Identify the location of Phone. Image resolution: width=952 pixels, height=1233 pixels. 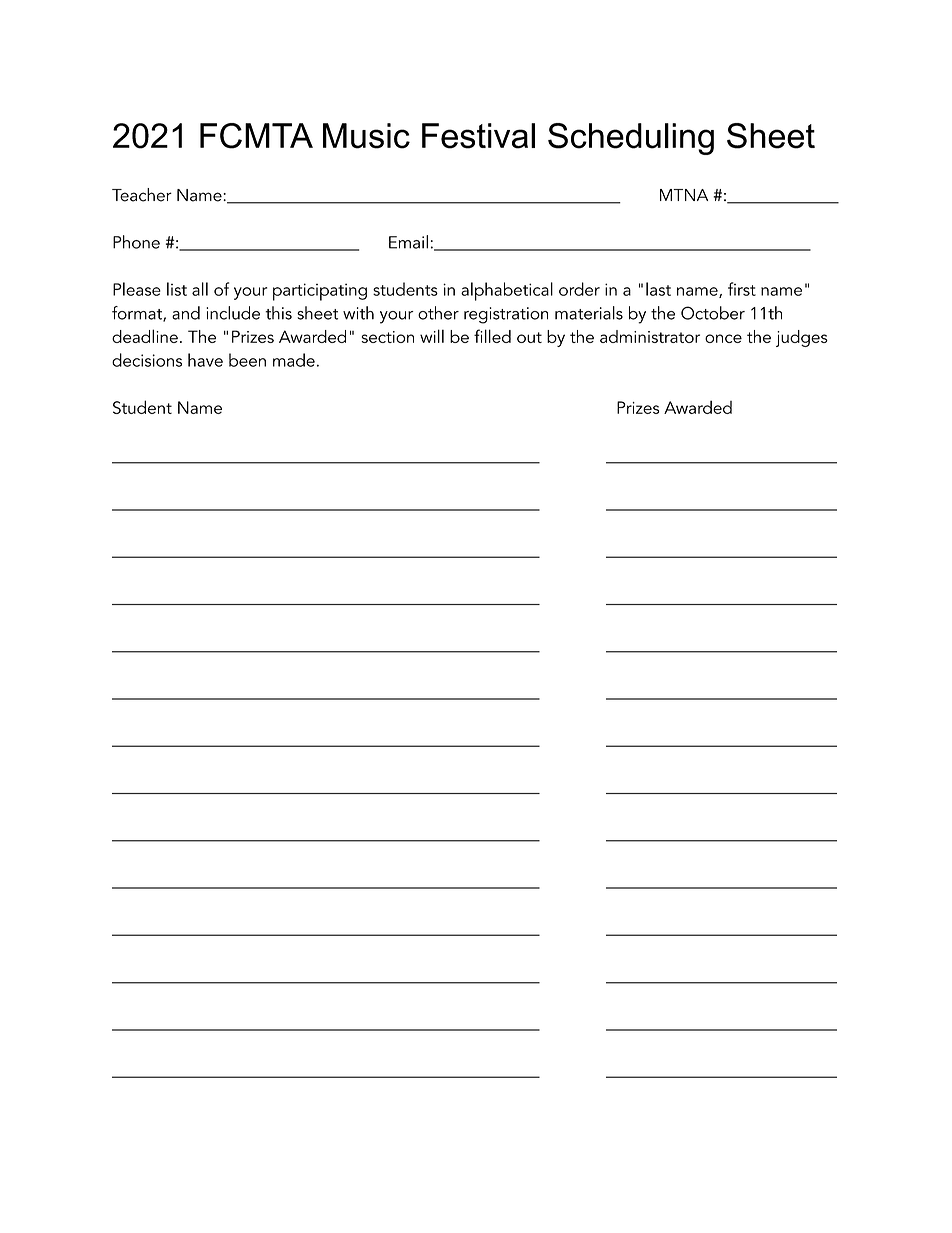
(136, 242).
